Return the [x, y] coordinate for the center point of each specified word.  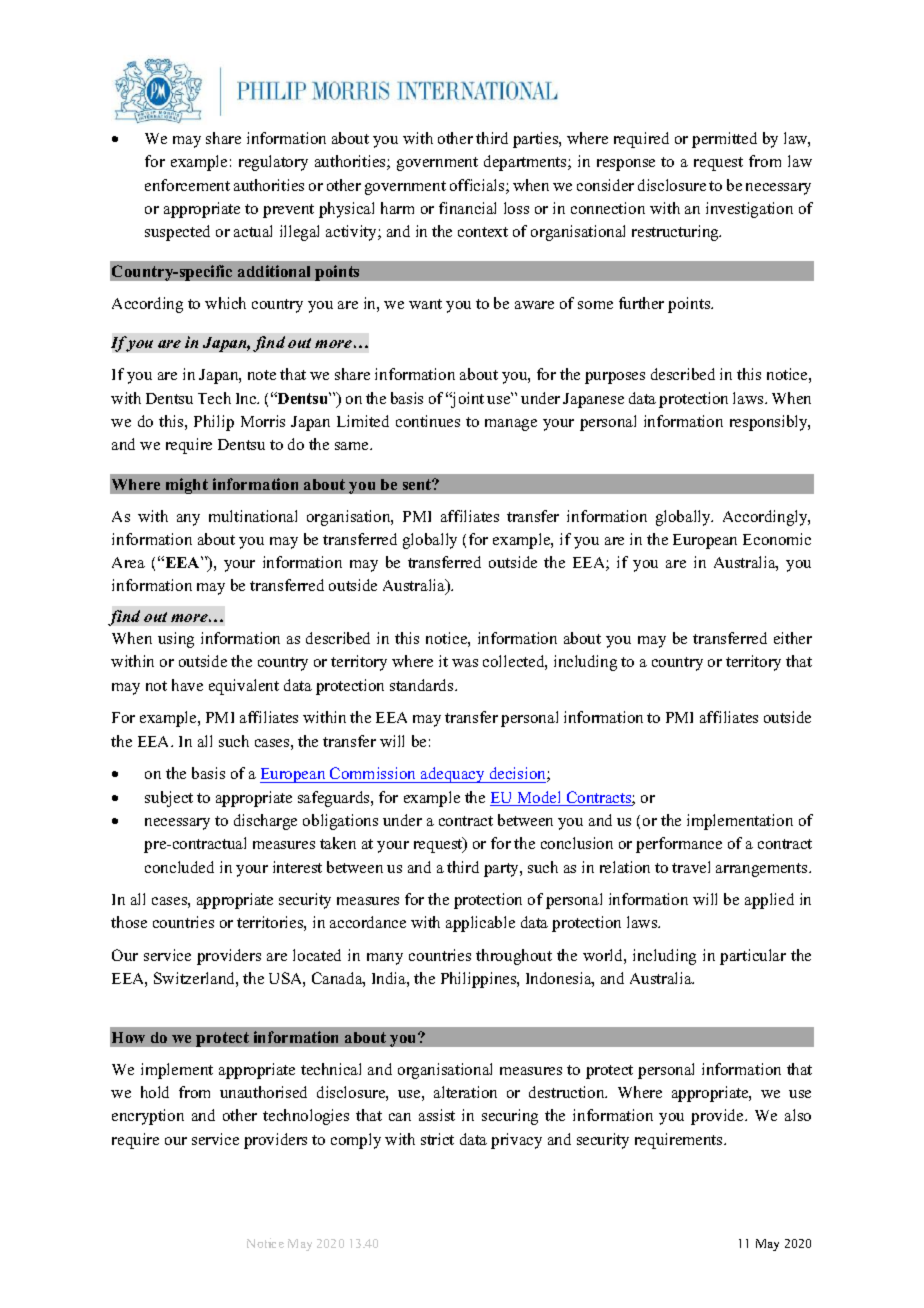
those [129, 922]
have [187, 685]
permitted [724, 140]
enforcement [187, 185]
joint [466, 400]
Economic [777, 539]
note [262, 375]
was [465, 663]
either [793, 638]
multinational [253, 516]
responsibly [770, 423]
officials [478, 186]
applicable [480, 924]
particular [753, 957]
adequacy [453, 775]
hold [155, 1092]
